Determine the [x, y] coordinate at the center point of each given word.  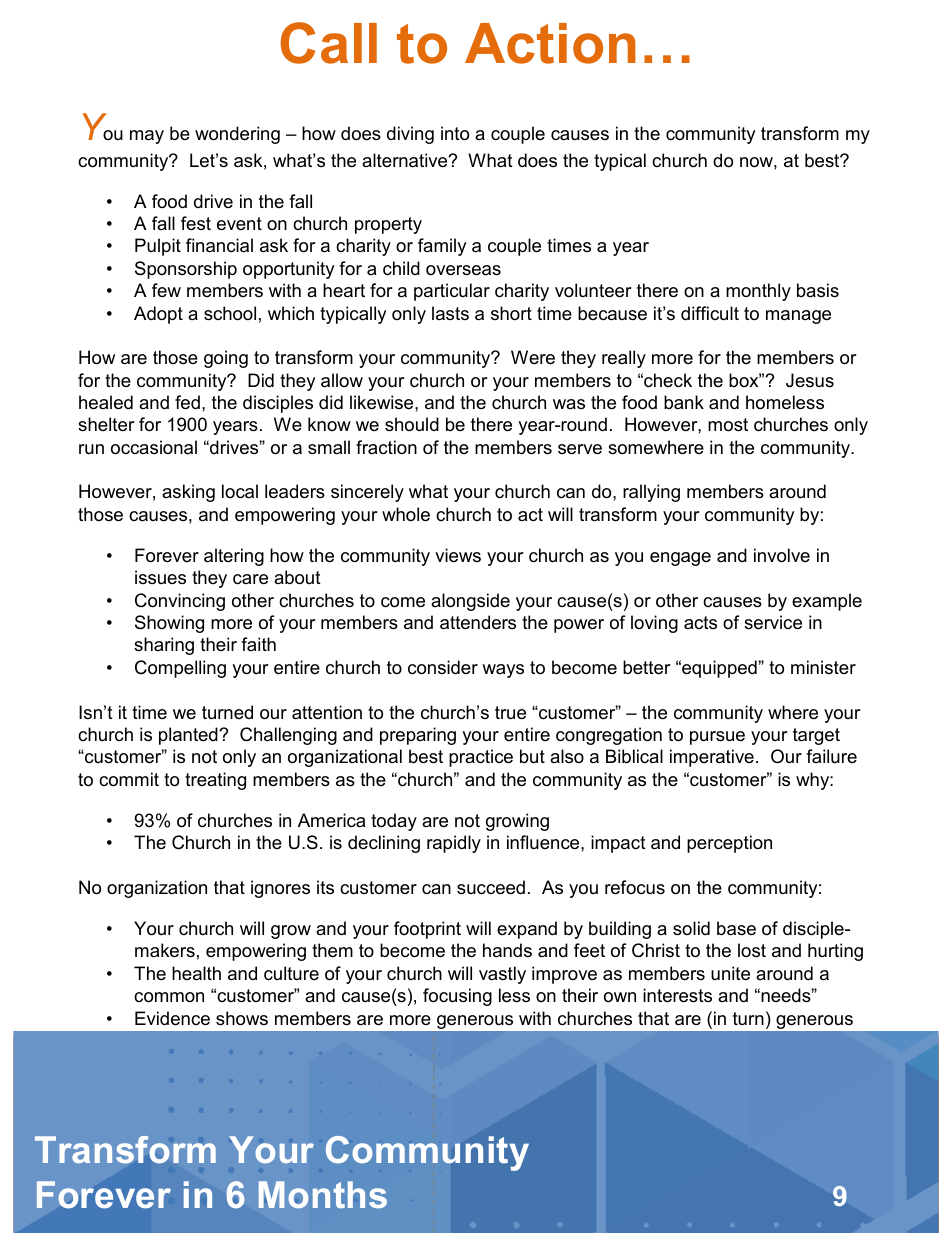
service [773, 622]
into [455, 133]
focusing [457, 997]
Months [323, 1194]
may [147, 137]
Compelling [180, 669]
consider [443, 667]
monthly [758, 292]
